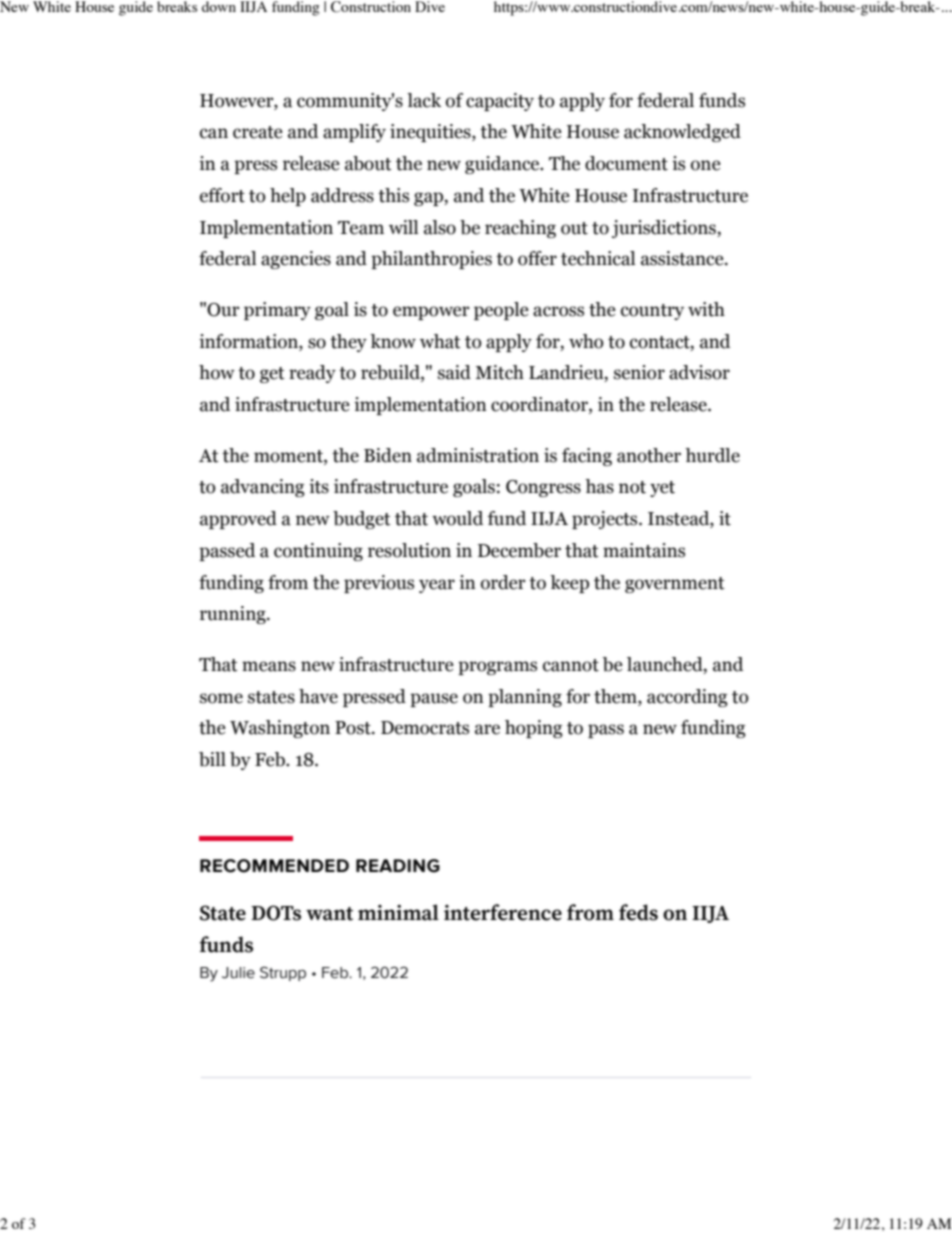 The image size is (952, 1233). Describe the element at coordinates (280, 729) in the screenshot. I see `Washington` at that location.
